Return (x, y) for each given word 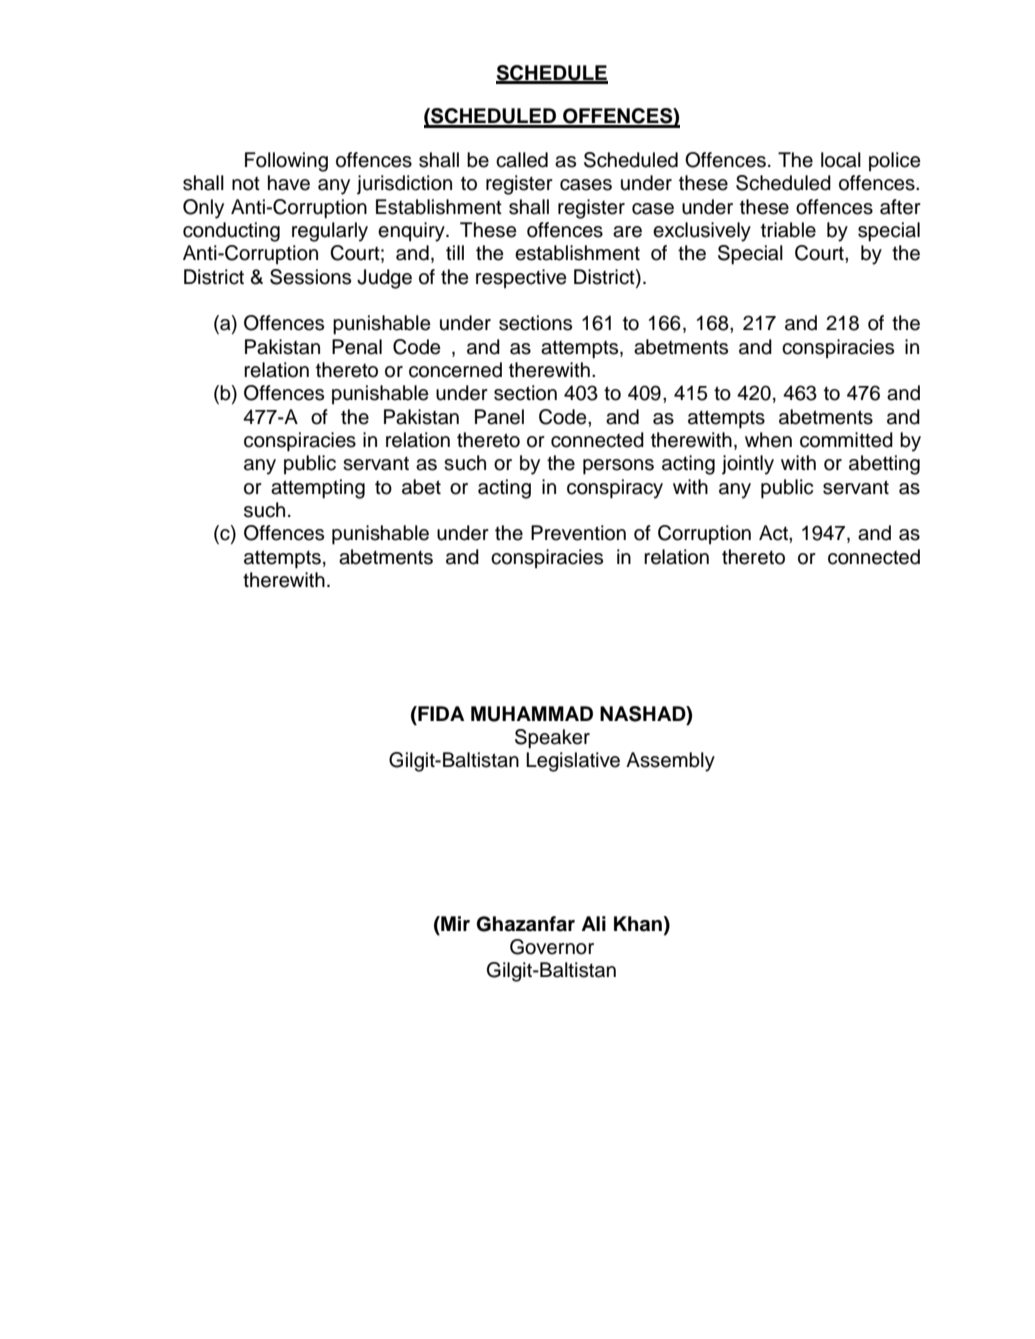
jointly (748, 465)
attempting (318, 489)
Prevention (578, 533)
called (522, 160)
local (841, 160)
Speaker (552, 739)
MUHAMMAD (532, 714)
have (289, 183)
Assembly (670, 762)
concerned (455, 370)
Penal (357, 347)
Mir (454, 923)
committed (846, 440)
